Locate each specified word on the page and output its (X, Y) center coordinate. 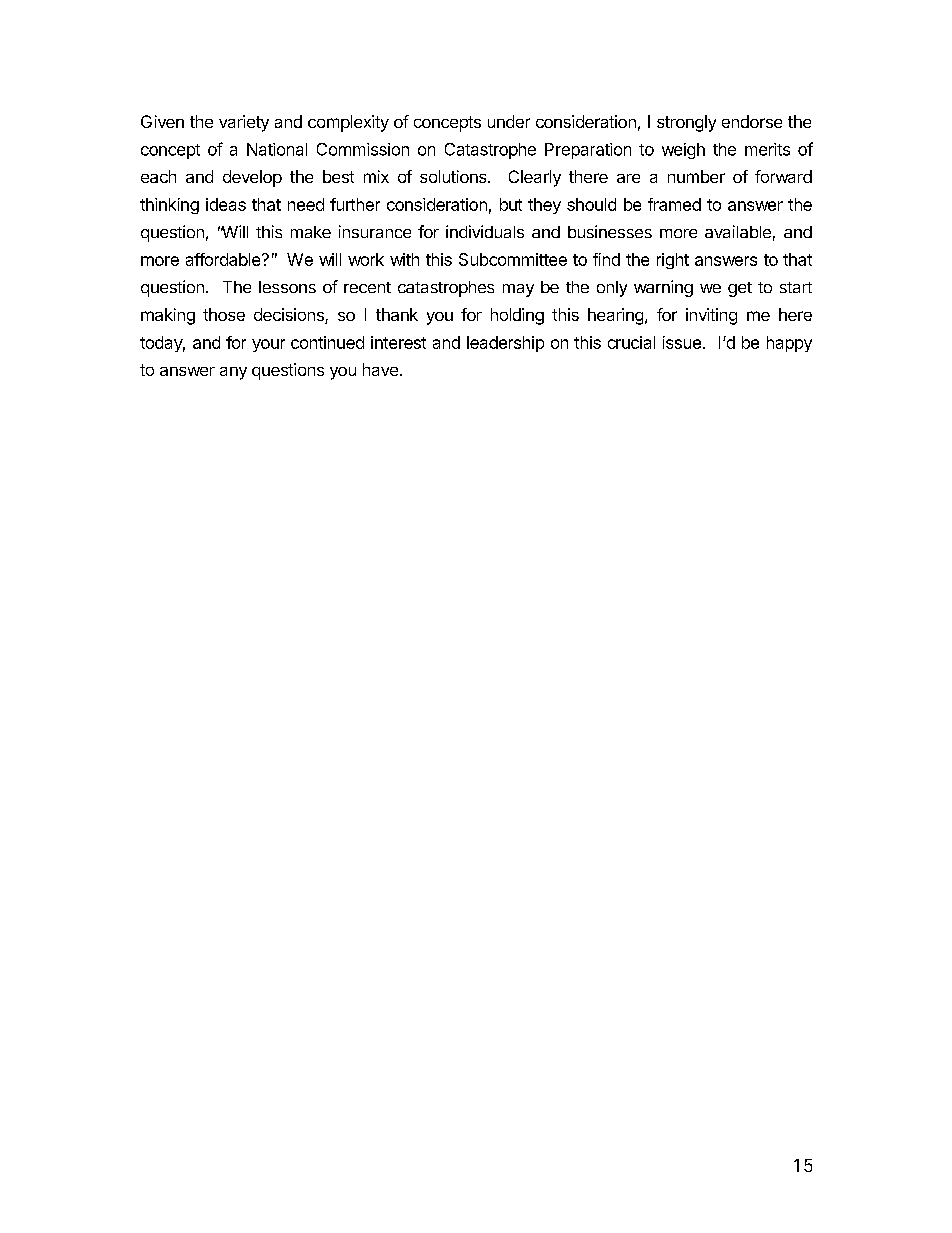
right (673, 261)
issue (682, 342)
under (509, 121)
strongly (686, 123)
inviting (711, 316)
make (311, 232)
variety (244, 123)
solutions (454, 176)
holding (517, 316)
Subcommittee (513, 259)
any (233, 373)
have (380, 369)
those (224, 314)
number (696, 176)
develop (252, 178)
